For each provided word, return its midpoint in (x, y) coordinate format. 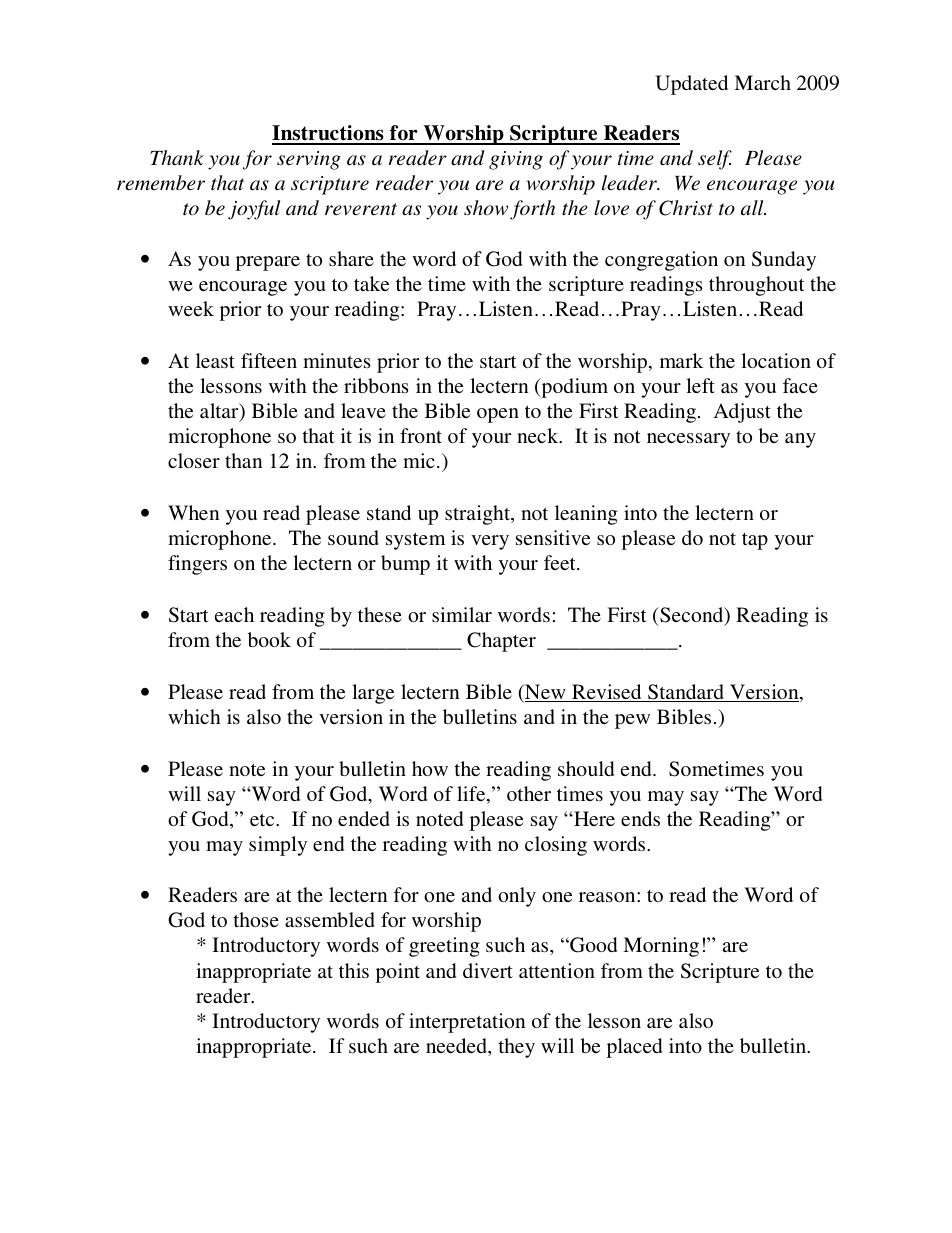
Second (692, 616)
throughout (757, 286)
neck (539, 435)
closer (194, 460)
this (354, 970)
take (371, 283)
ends (640, 818)
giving (516, 160)
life (472, 795)
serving (309, 160)
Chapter (501, 642)
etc (263, 820)
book (269, 639)
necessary (688, 440)
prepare (268, 263)
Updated (691, 85)
